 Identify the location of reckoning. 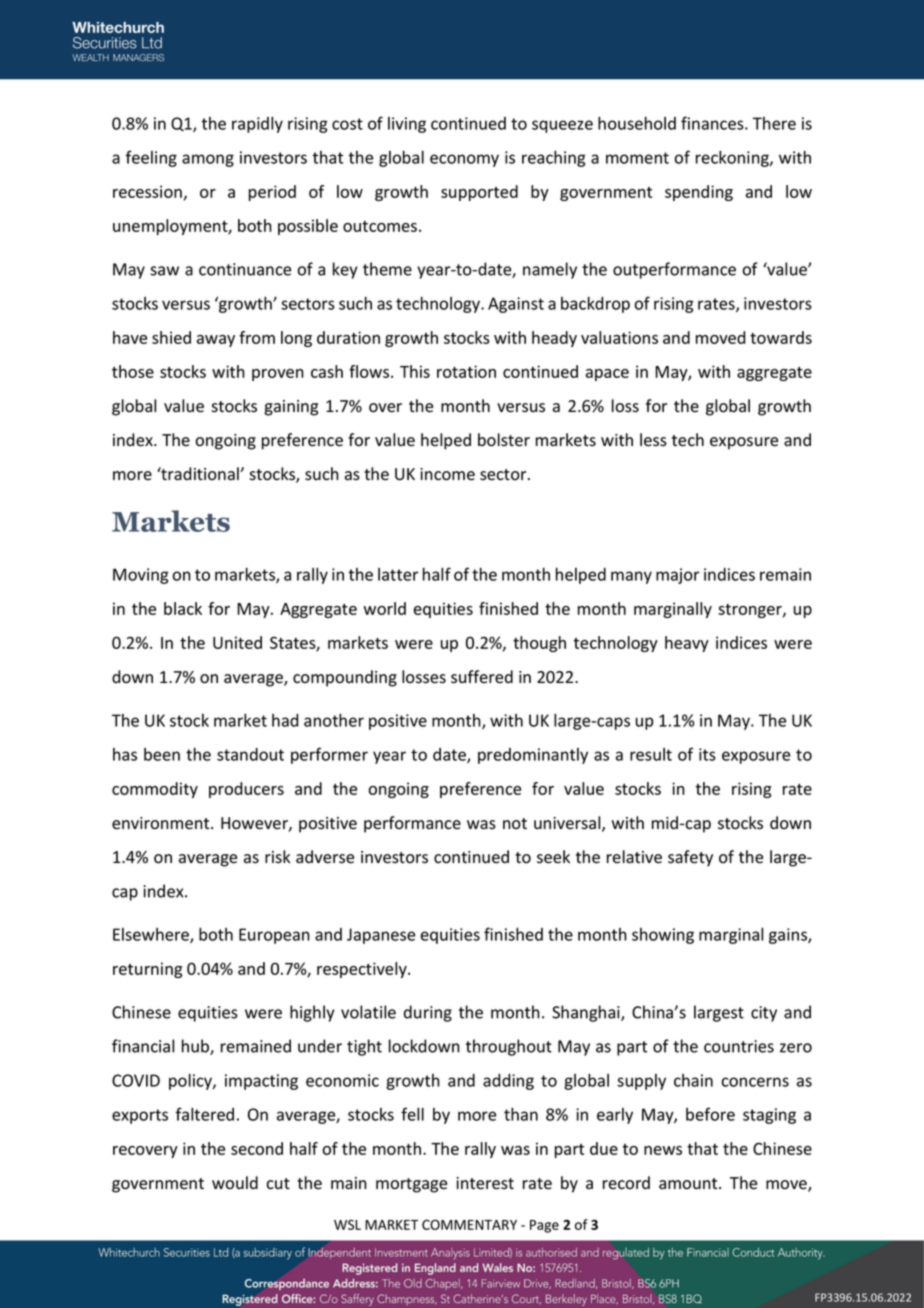
(733, 159).
